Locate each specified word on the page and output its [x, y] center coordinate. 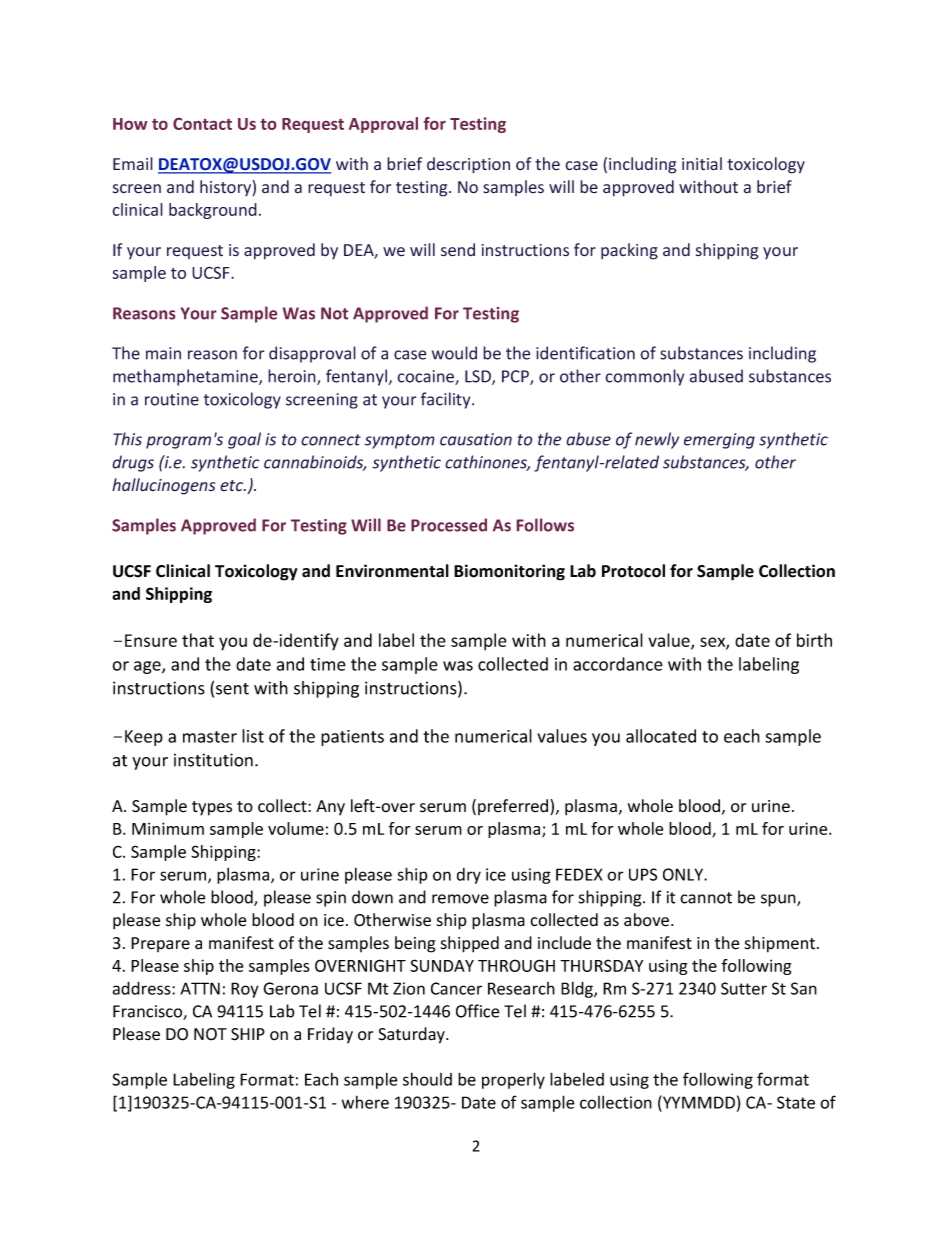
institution [213, 760]
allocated [661, 736]
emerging [719, 441]
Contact [202, 124]
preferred [514, 807]
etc [233, 486]
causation [476, 439]
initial [702, 164]
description [468, 165]
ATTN [200, 988]
